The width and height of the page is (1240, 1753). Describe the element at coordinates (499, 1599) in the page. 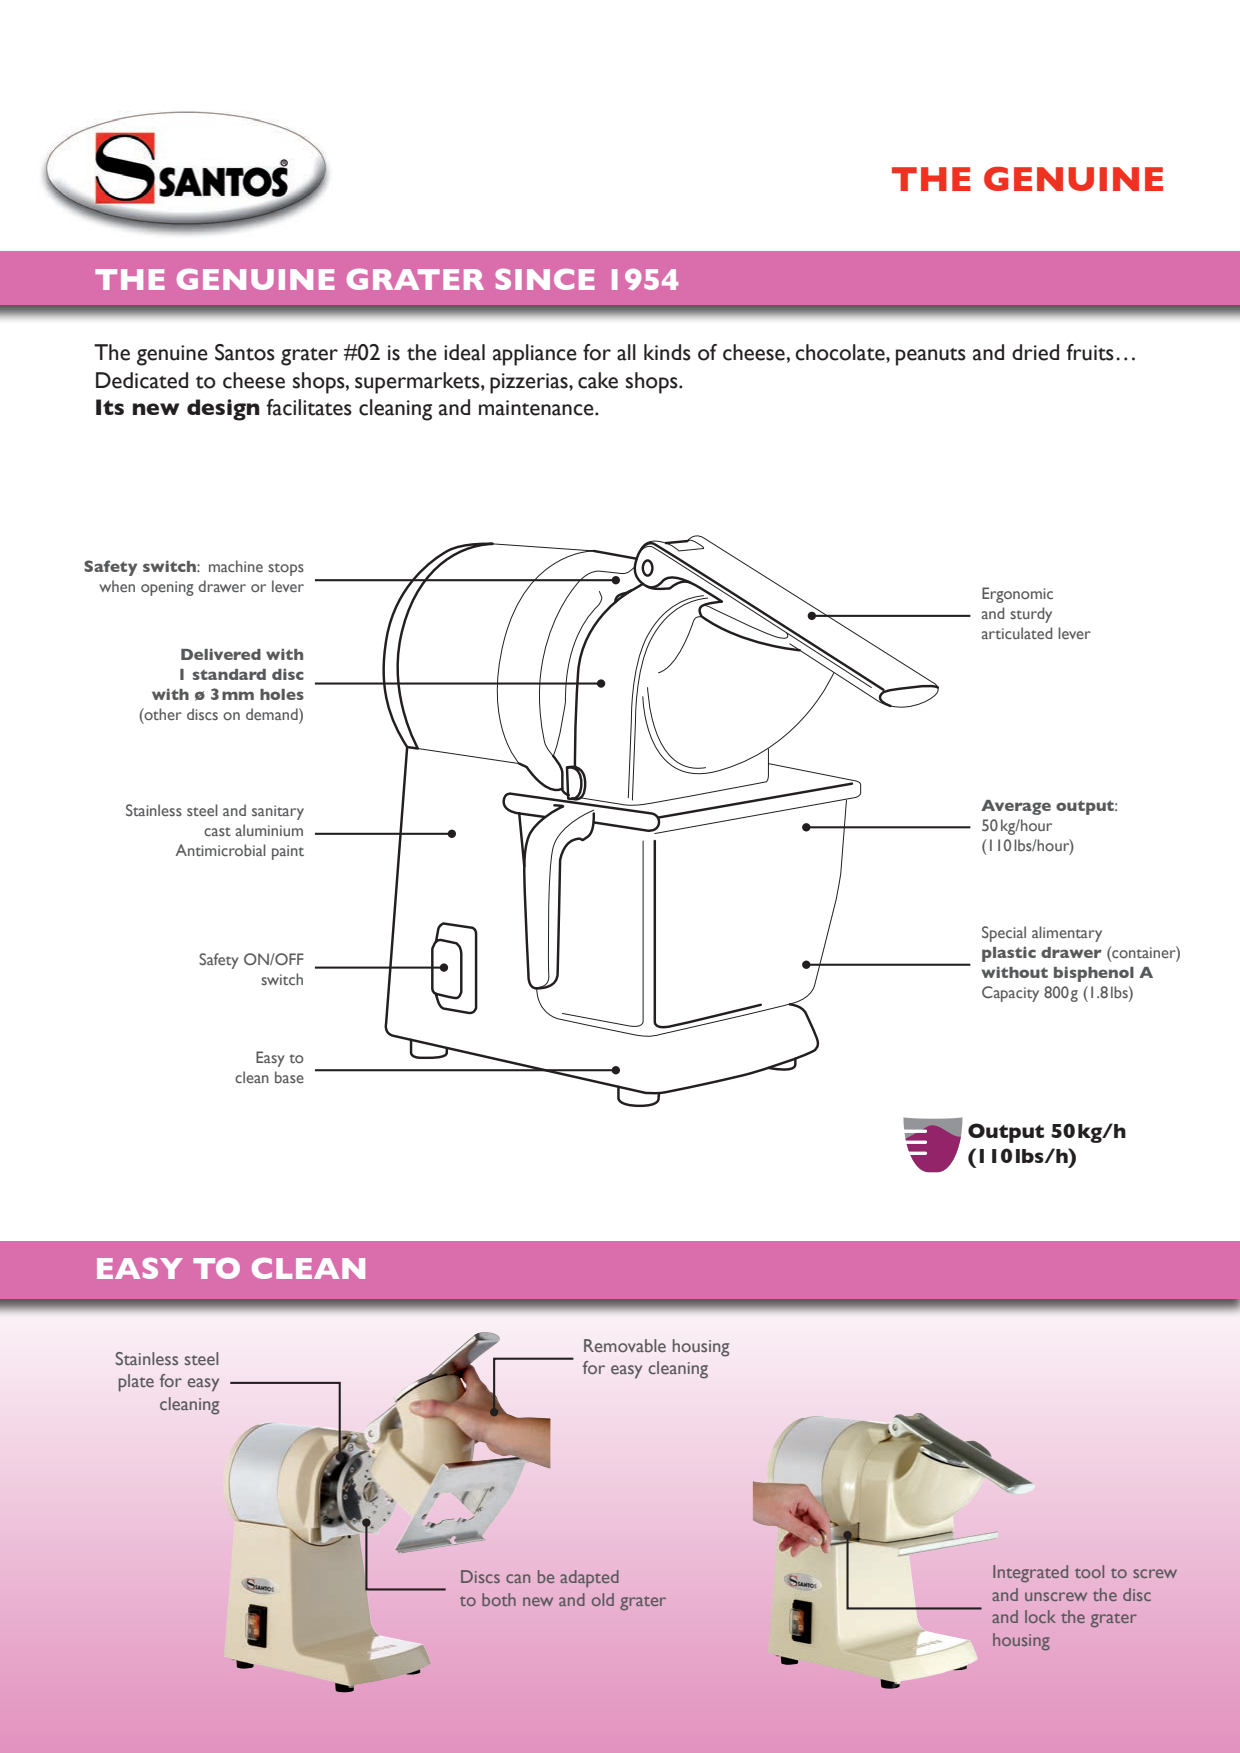

I see `both` at that location.
